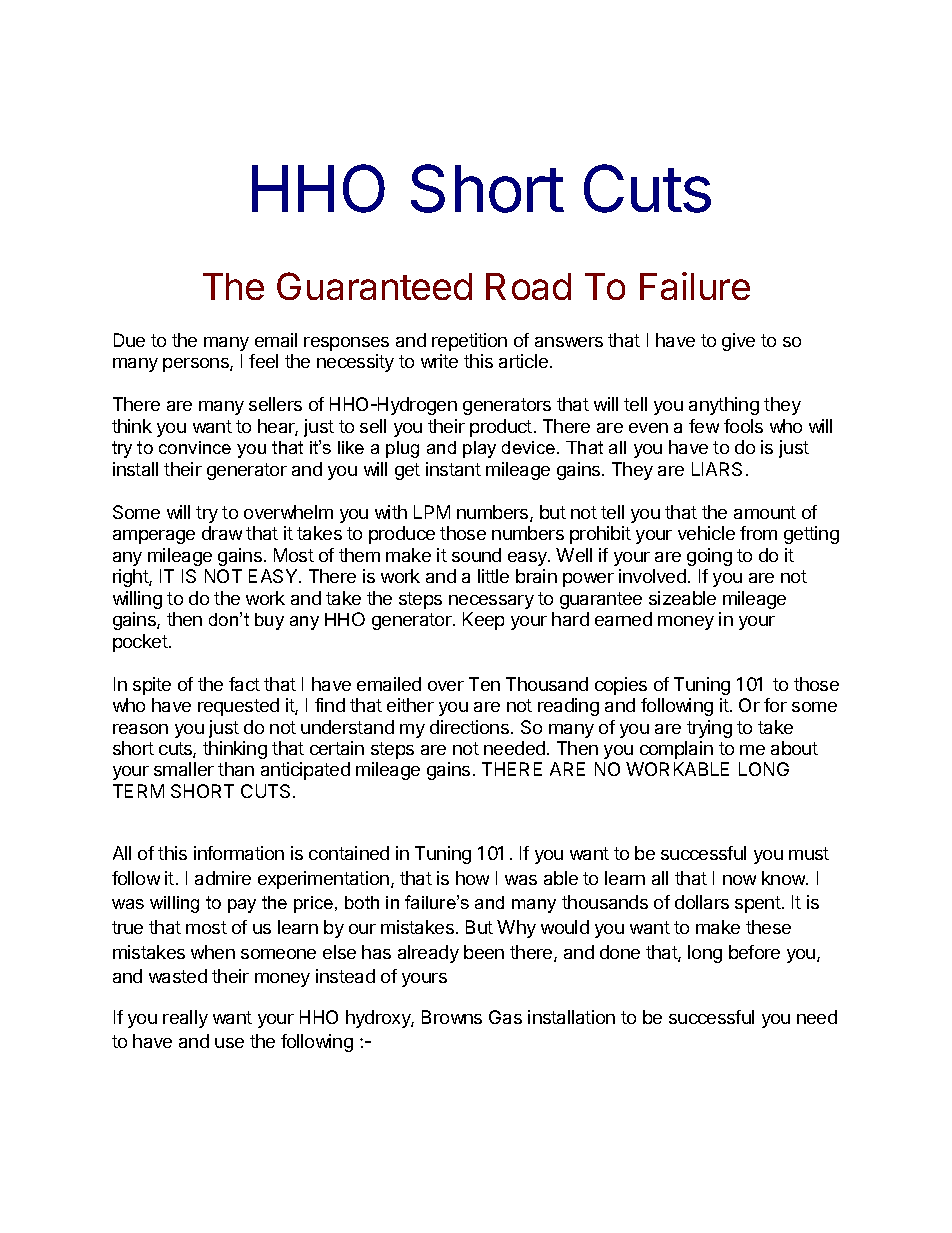 This page has height=1233, width=952. I want to click on going, so click(709, 557).
